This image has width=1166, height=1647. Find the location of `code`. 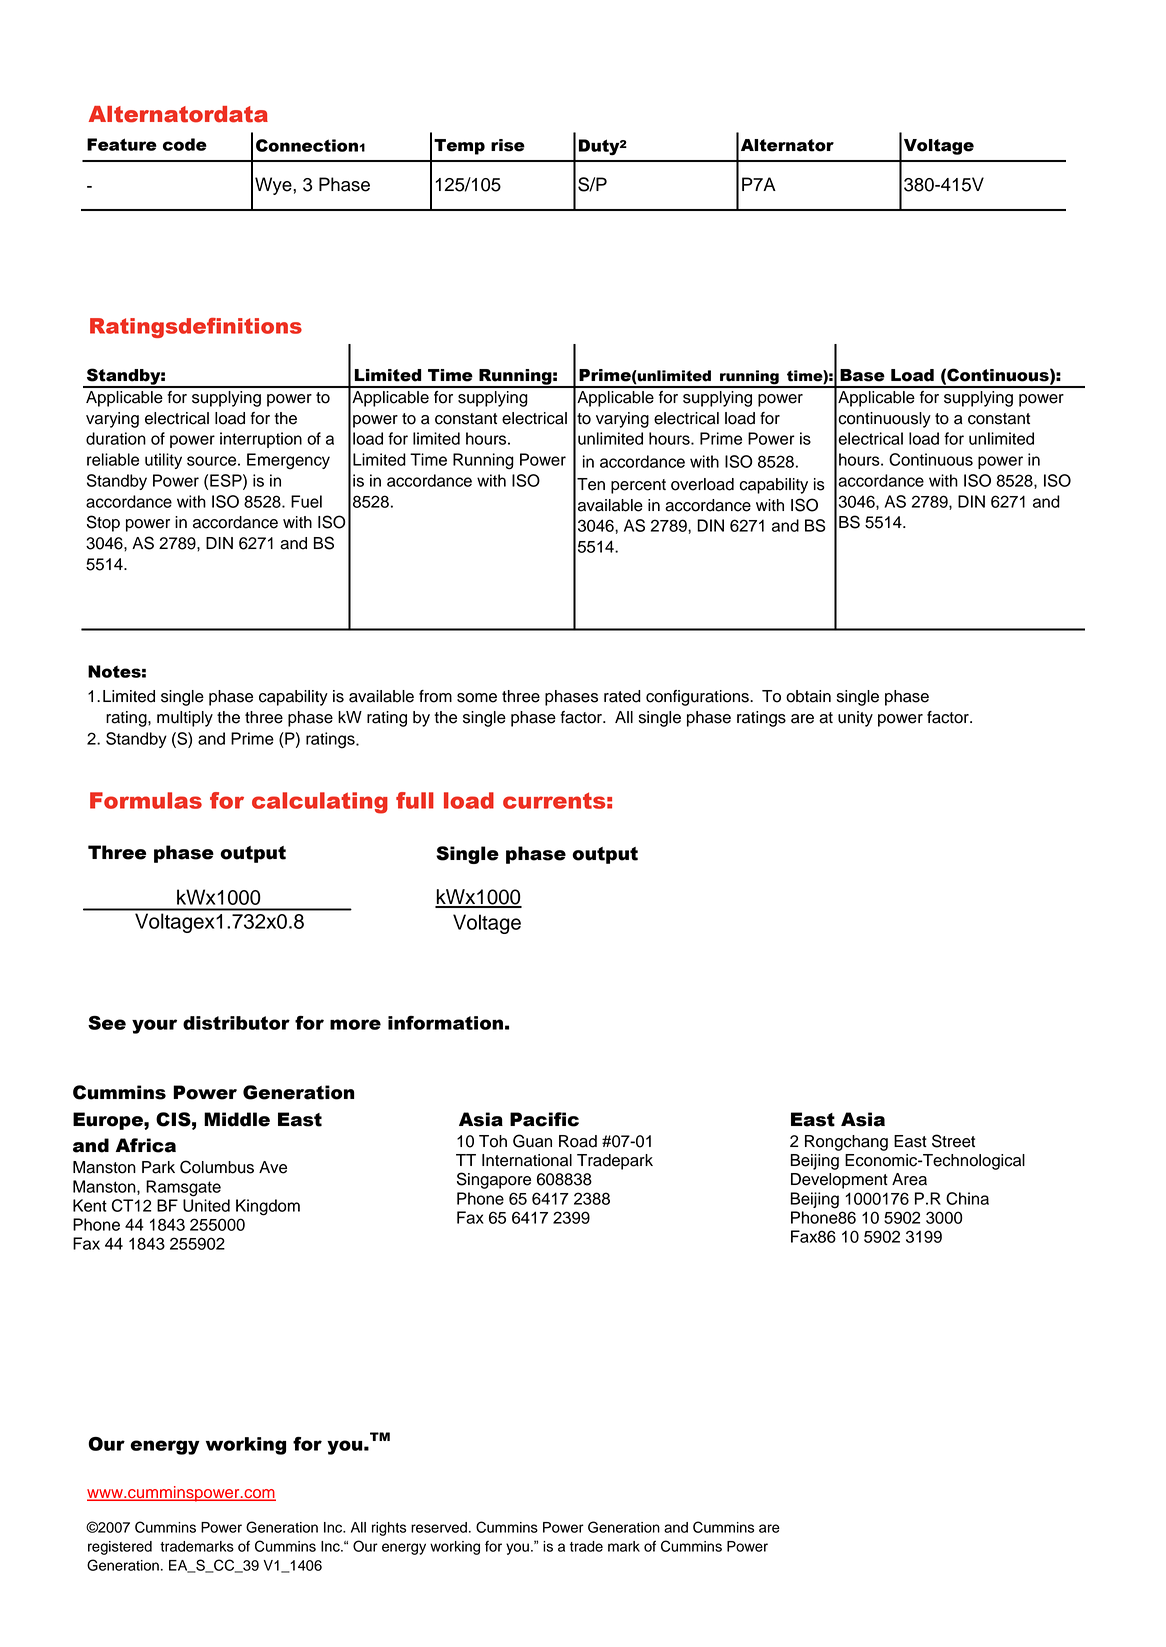

code is located at coordinates (185, 144).
